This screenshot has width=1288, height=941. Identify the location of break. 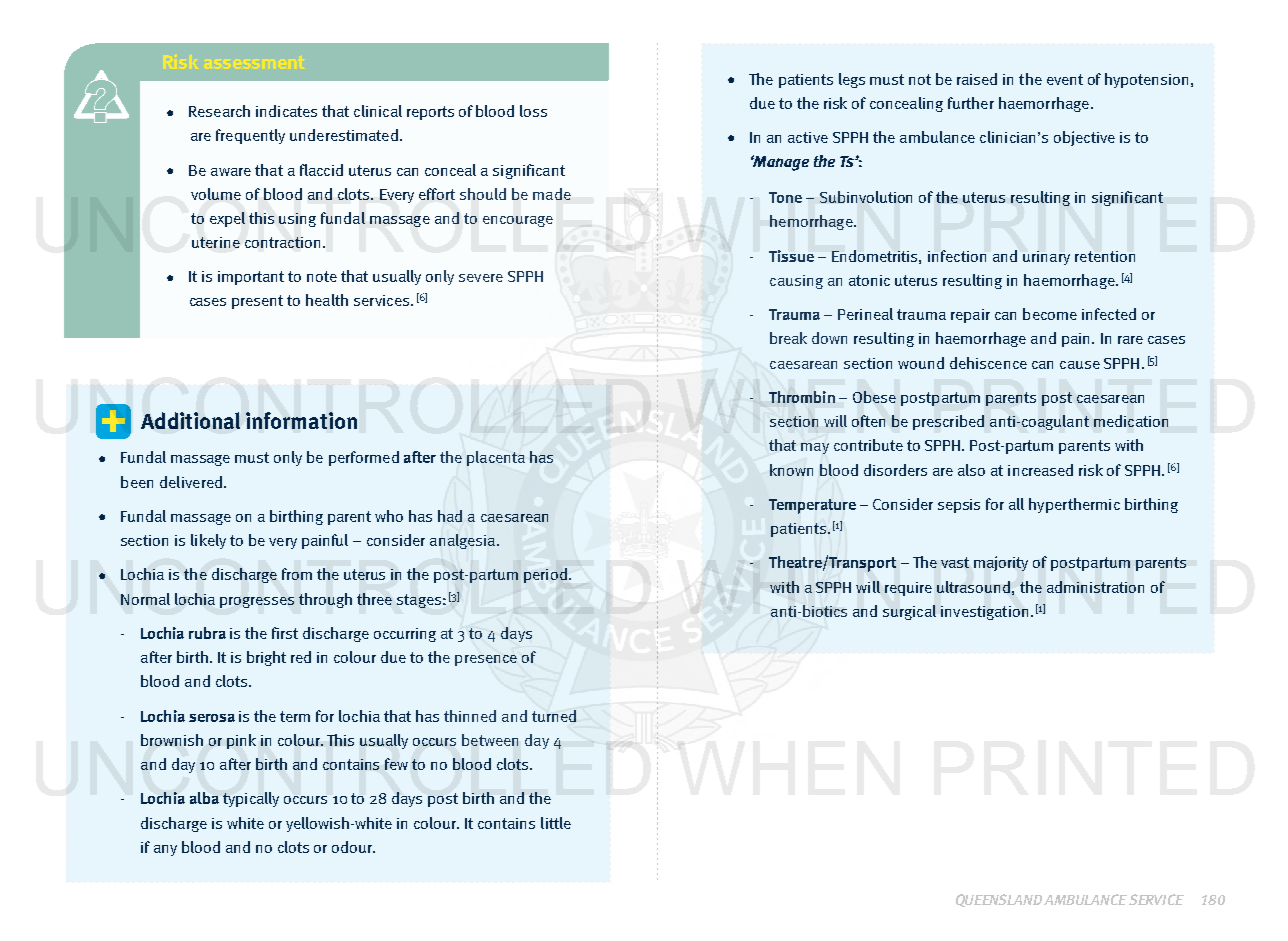
(788, 338).
